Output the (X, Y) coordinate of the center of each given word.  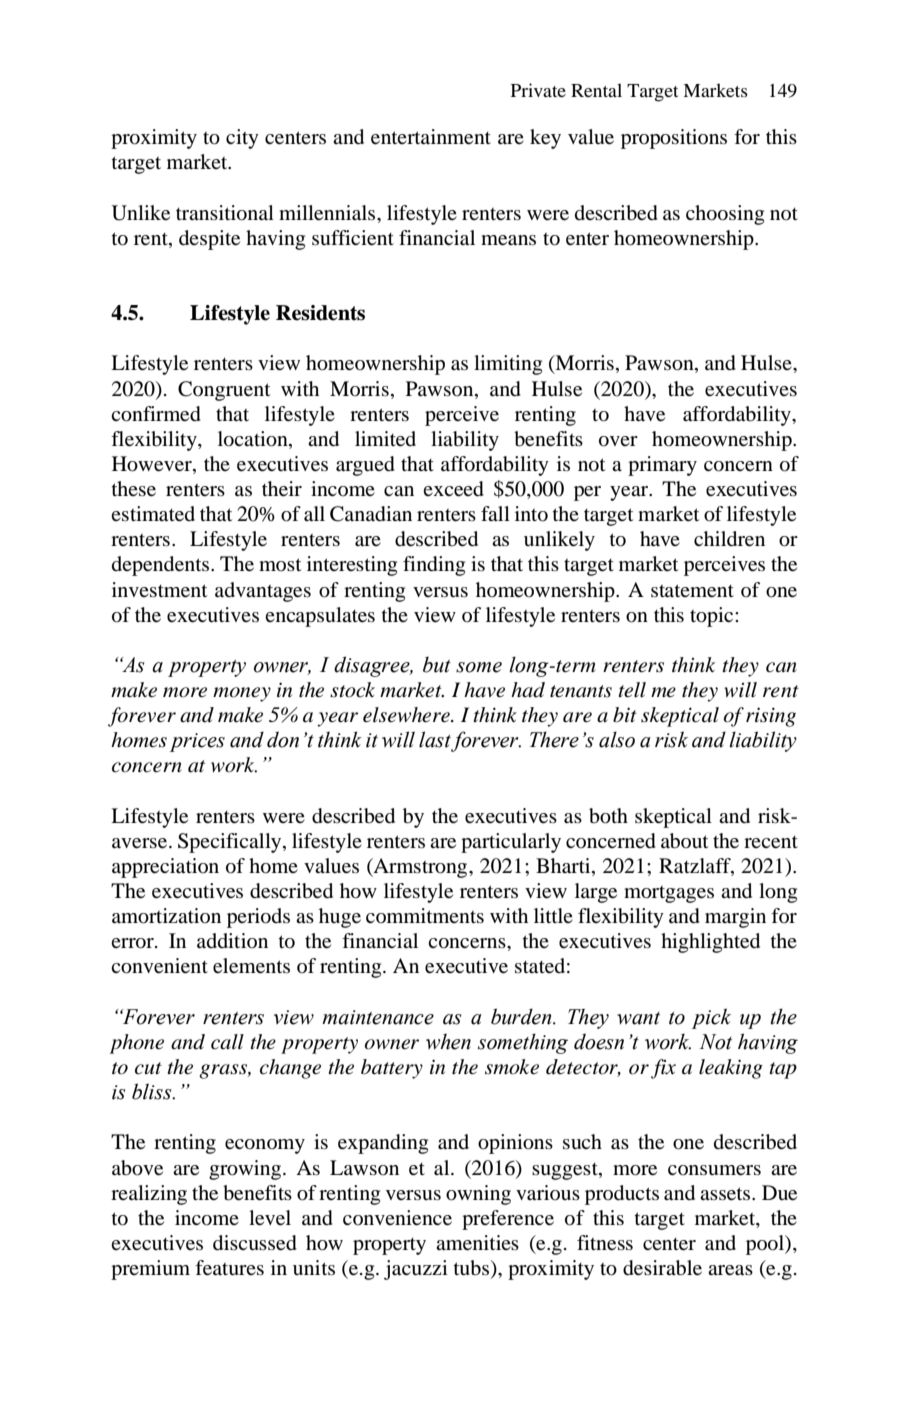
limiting (508, 365)
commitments (425, 915)
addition (232, 940)
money (242, 694)
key (545, 139)
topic (713, 617)
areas (730, 1270)
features (229, 1268)
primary (662, 466)
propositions (674, 139)
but (437, 665)
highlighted (710, 943)
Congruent (224, 391)
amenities (477, 1243)
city (242, 139)
